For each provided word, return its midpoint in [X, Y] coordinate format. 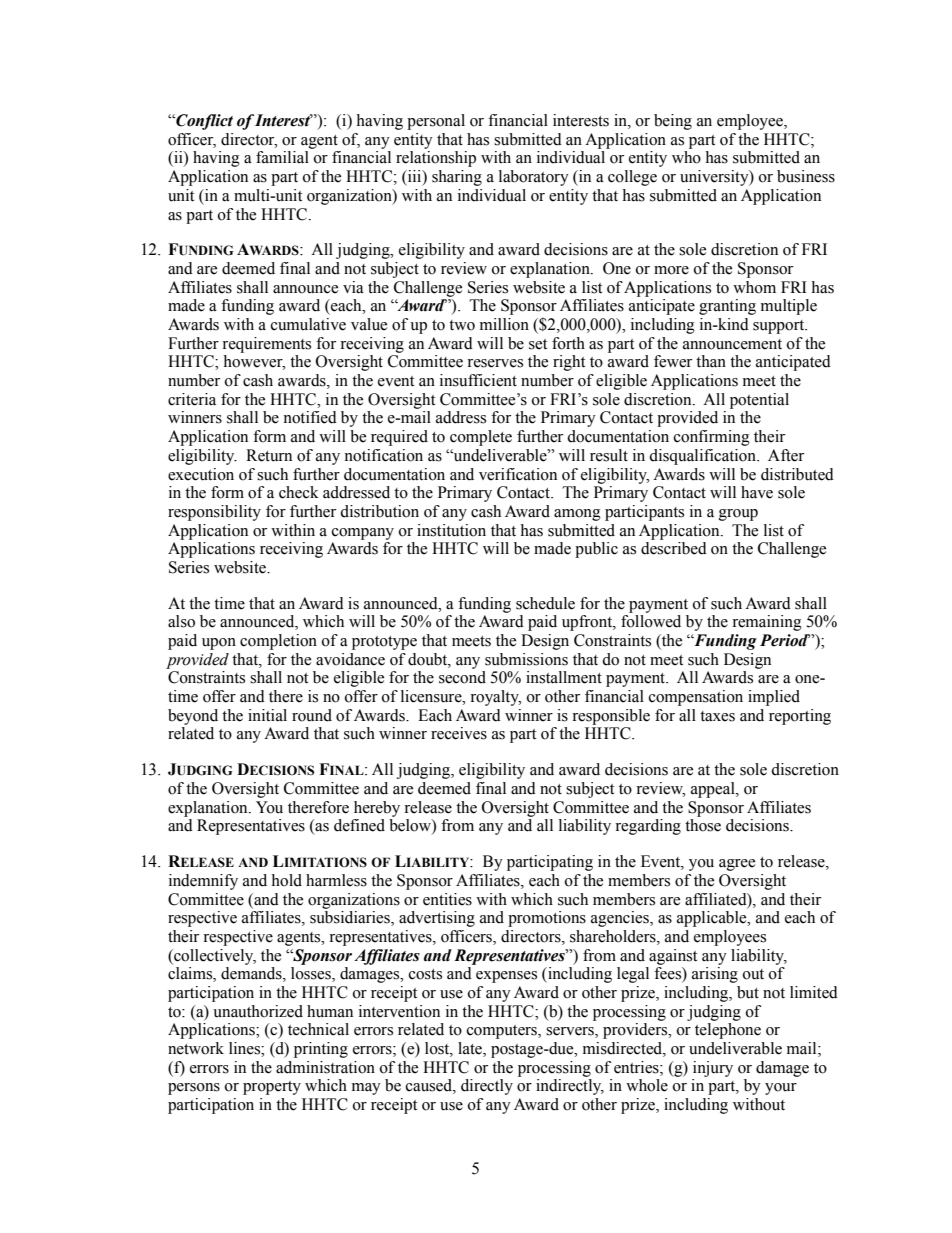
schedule [545, 603]
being [673, 122]
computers [503, 1032]
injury [713, 1069]
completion [278, 642]
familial [282, 157]
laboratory [534, 178]
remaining [767, 623]
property [272, 1088]
